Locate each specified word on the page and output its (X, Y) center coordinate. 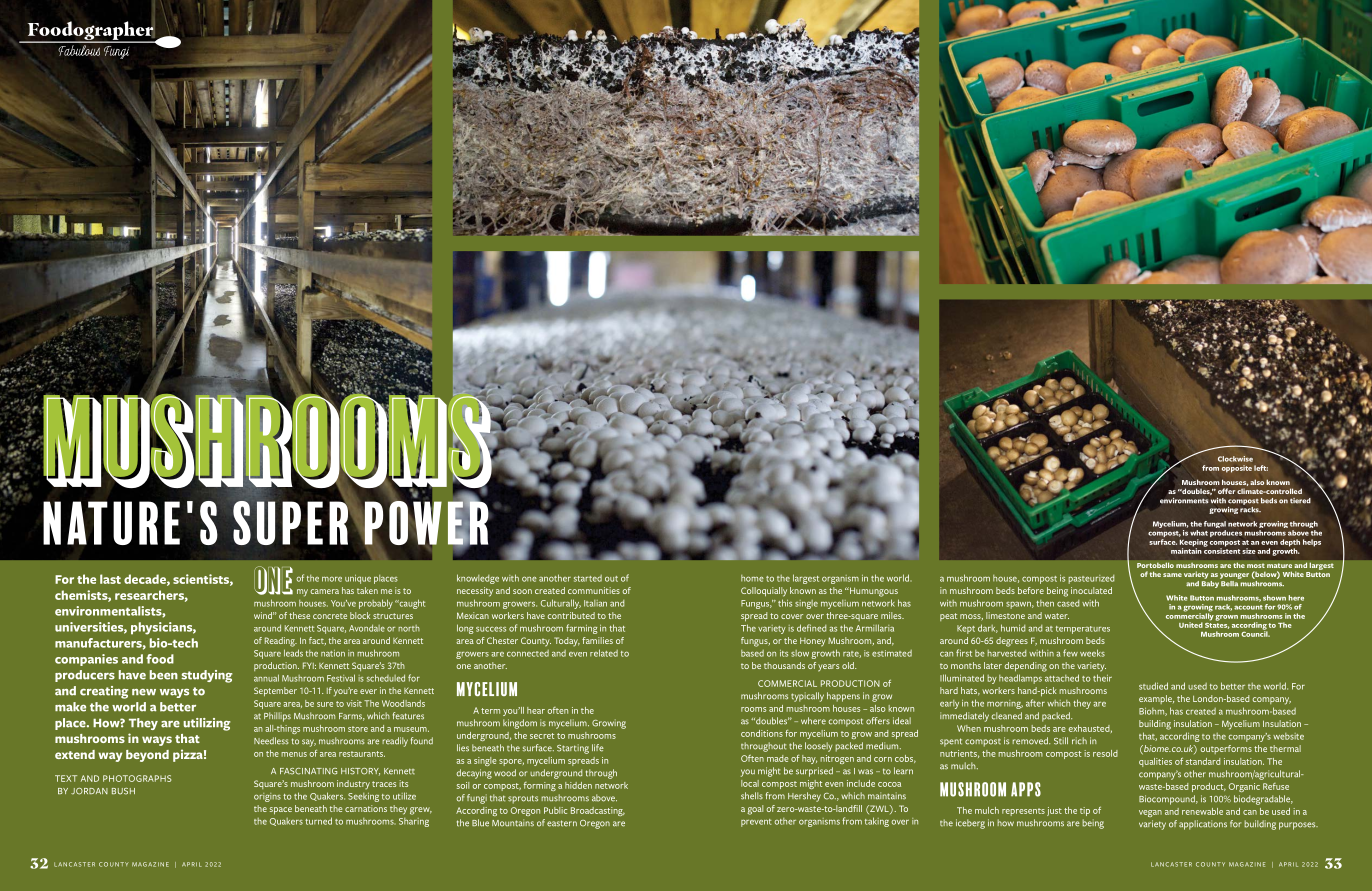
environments (1184, 501)
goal (755, 810)
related (604, 653)
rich (1079, 741)
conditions (762, 733)
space (281, 811)
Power (425, 523)
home (752, 578)
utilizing (206, 724)
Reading (281, 642)
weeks (1092, 653)
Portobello (1155, 565)
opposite (1237, 469)
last (110, 579)
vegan (1150, 813)
